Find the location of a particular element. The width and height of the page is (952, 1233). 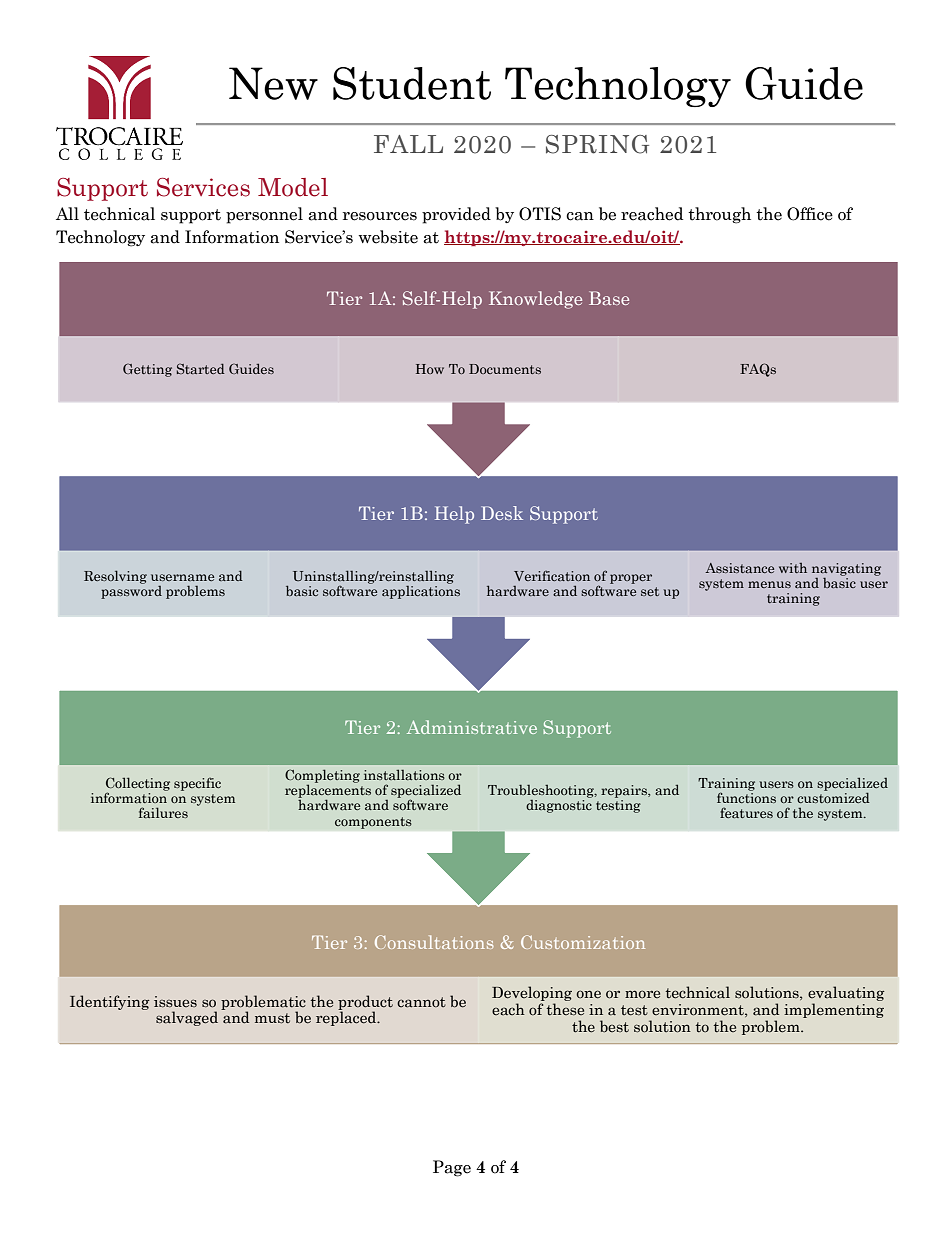

applications is located at coordinates (421, 591).
